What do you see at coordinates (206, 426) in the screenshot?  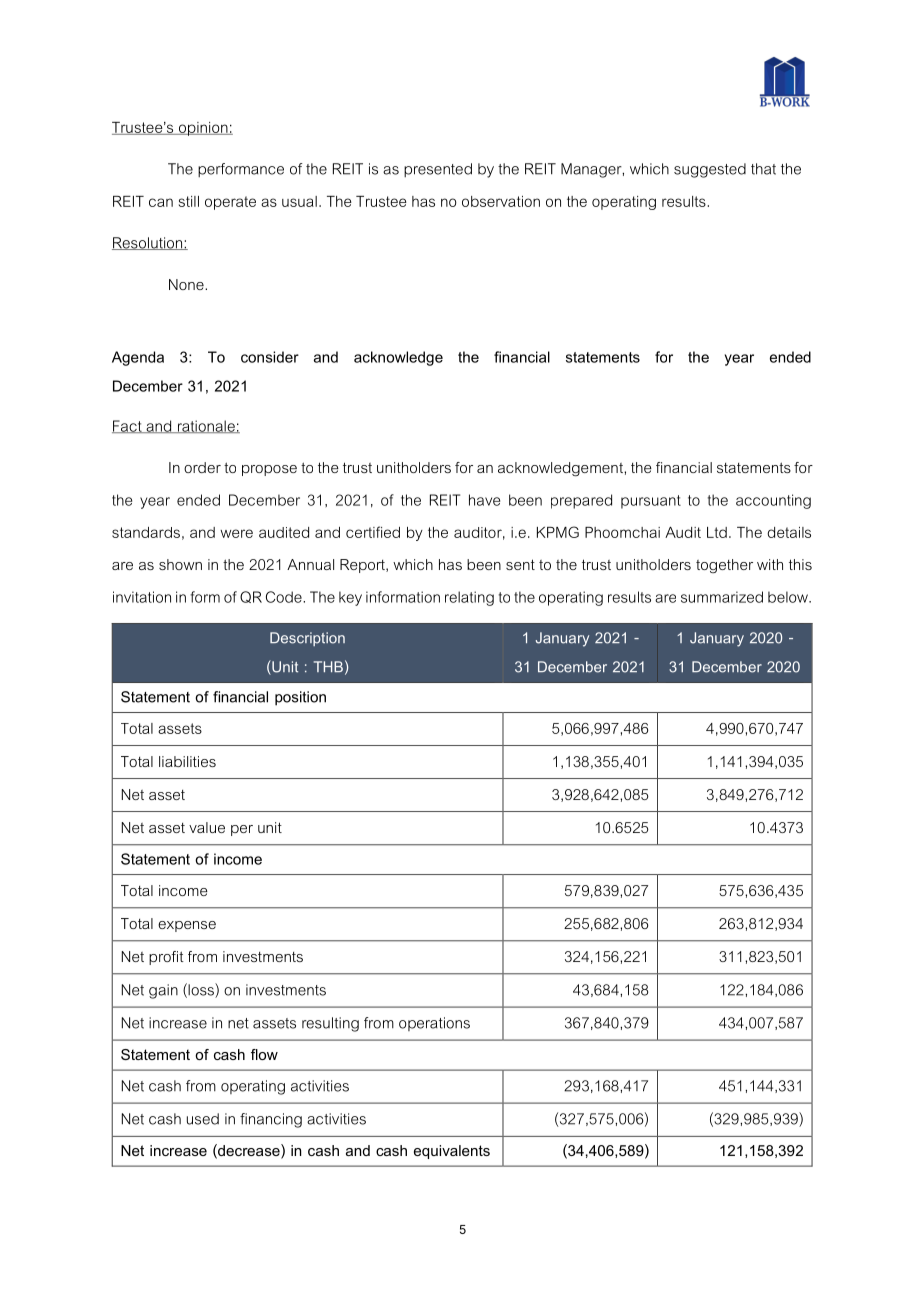 I see `rationale` at bounding box center [206, 426].
